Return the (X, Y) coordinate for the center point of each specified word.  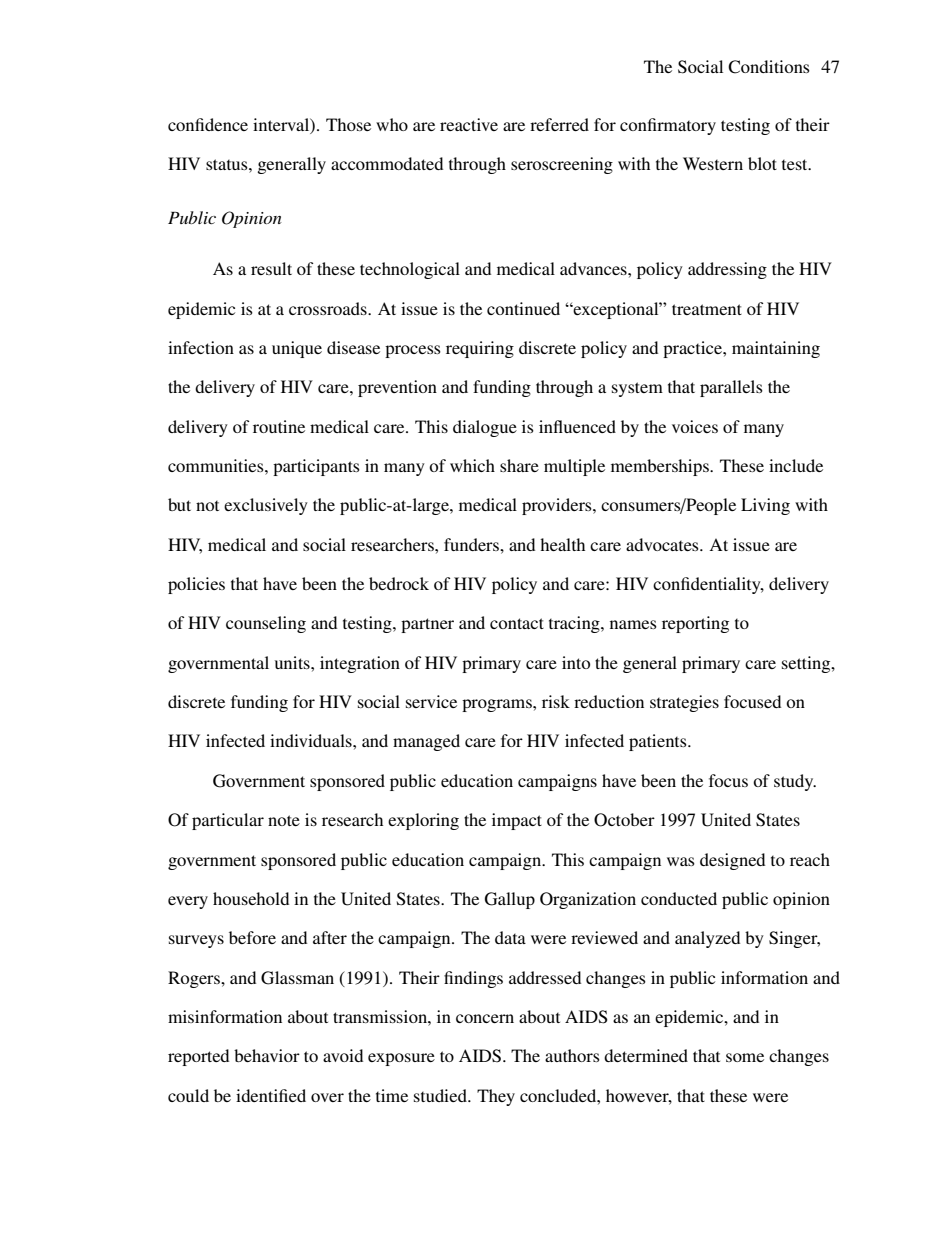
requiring (480, 349)
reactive (469, 124)
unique (297, 349)
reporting (695, 624)
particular (228, 821)
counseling (266, 624)
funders (472, 544)
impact (517, 821)
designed (732, 861)
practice (693, 349)
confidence (208, 124)
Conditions (769, 67)
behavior (267, 1055)
